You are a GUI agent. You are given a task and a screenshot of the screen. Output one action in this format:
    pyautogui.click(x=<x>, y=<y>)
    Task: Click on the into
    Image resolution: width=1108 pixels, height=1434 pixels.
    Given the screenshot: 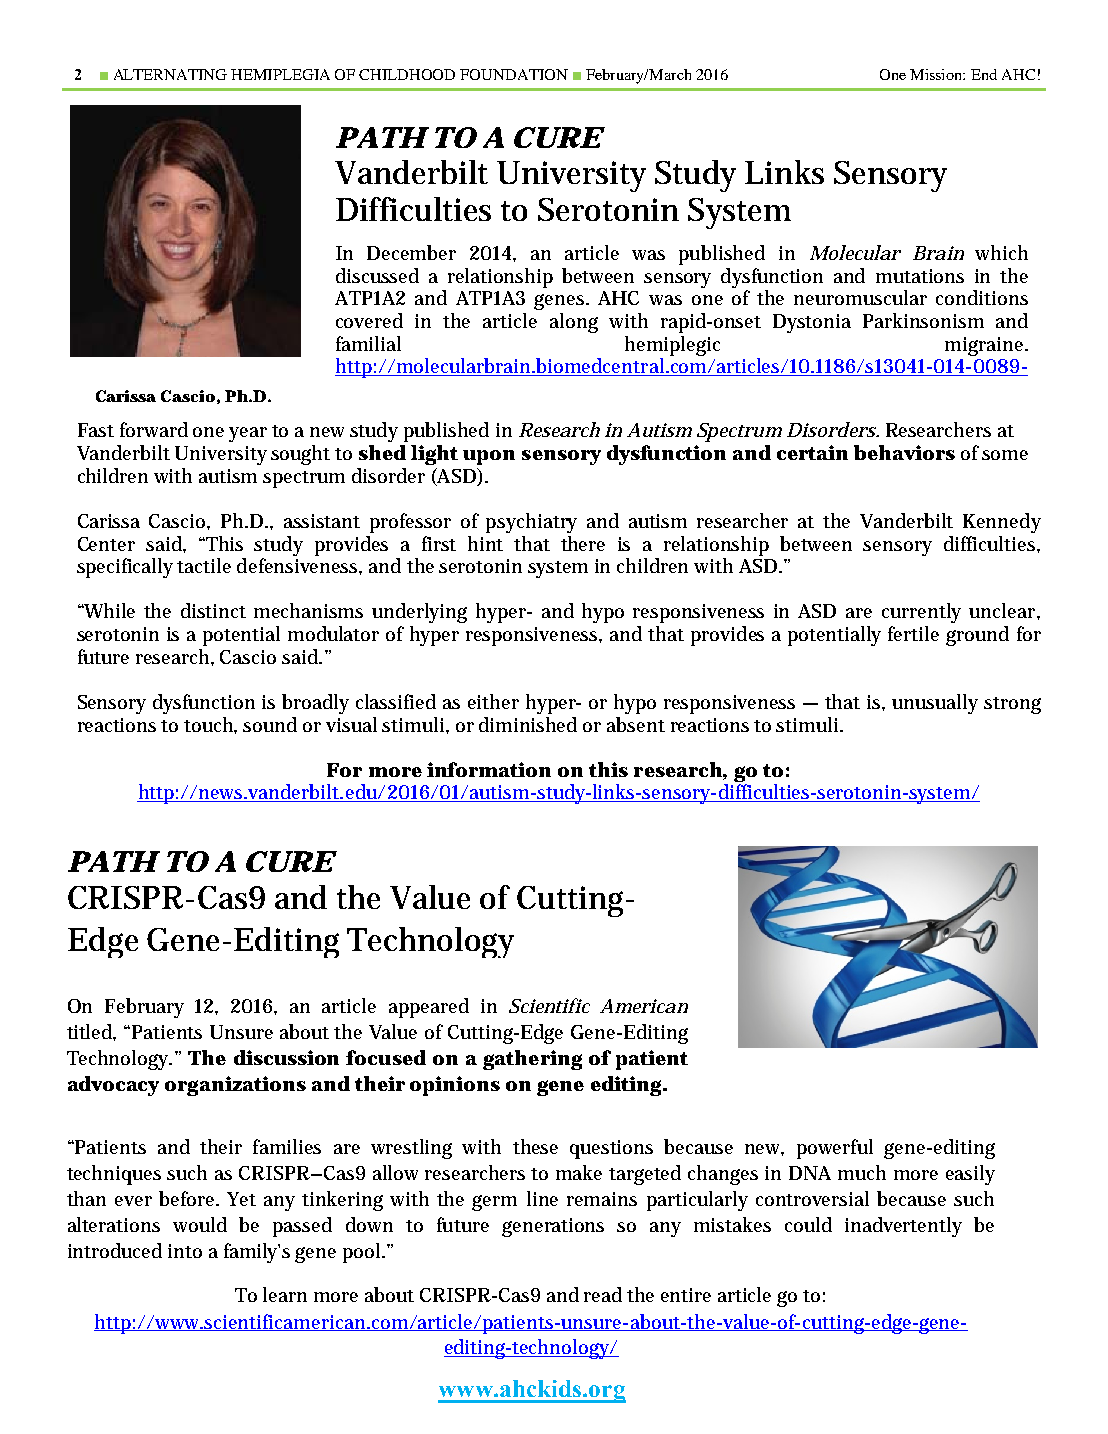 What is the action you would take?
    pyautogui.click(x=185, y=1251)
